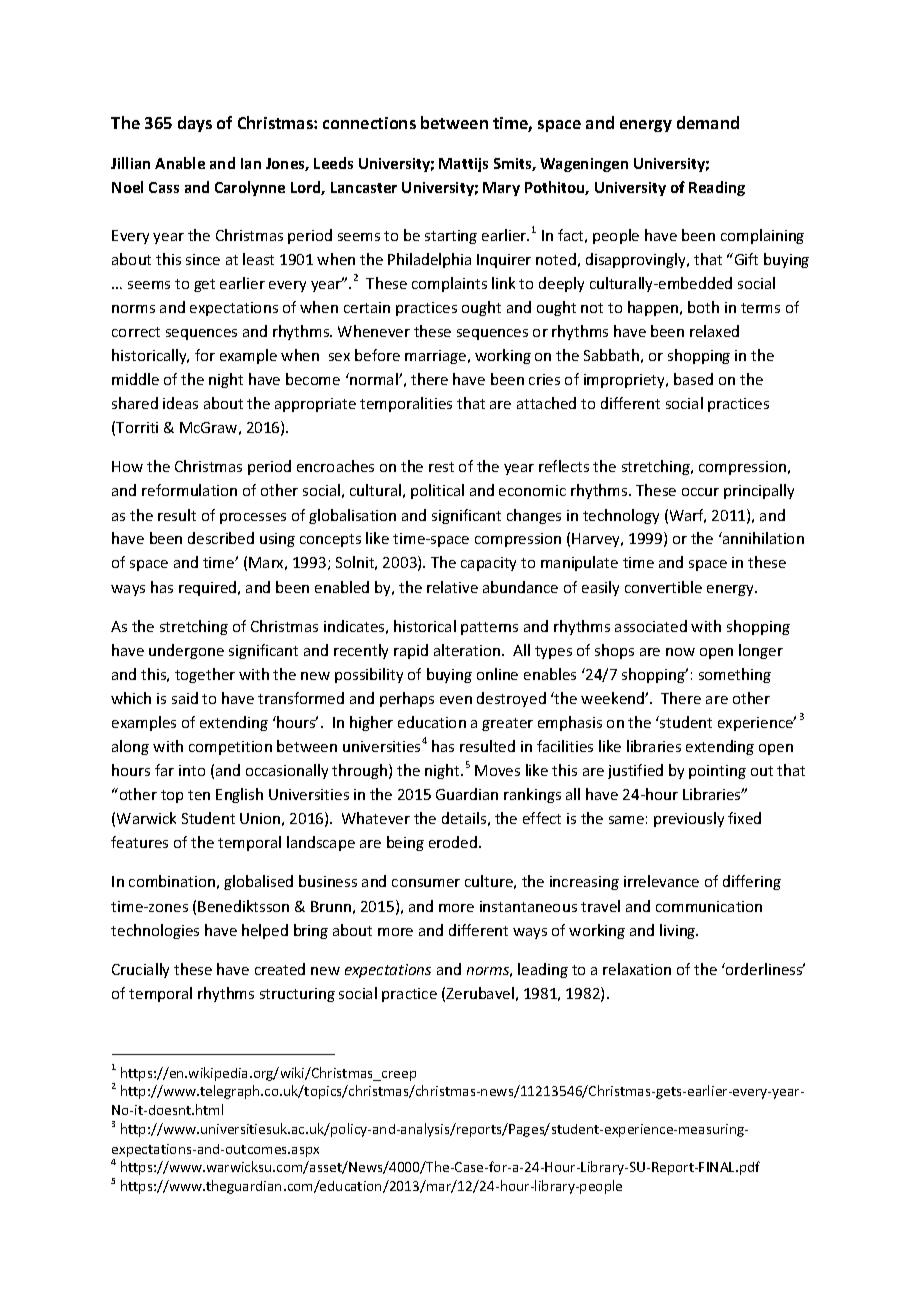 This page has width=924, height=1308. What do you see at coordinates (468, 650) in the page?
I see `alteration` at bounding box center [468, 650].
